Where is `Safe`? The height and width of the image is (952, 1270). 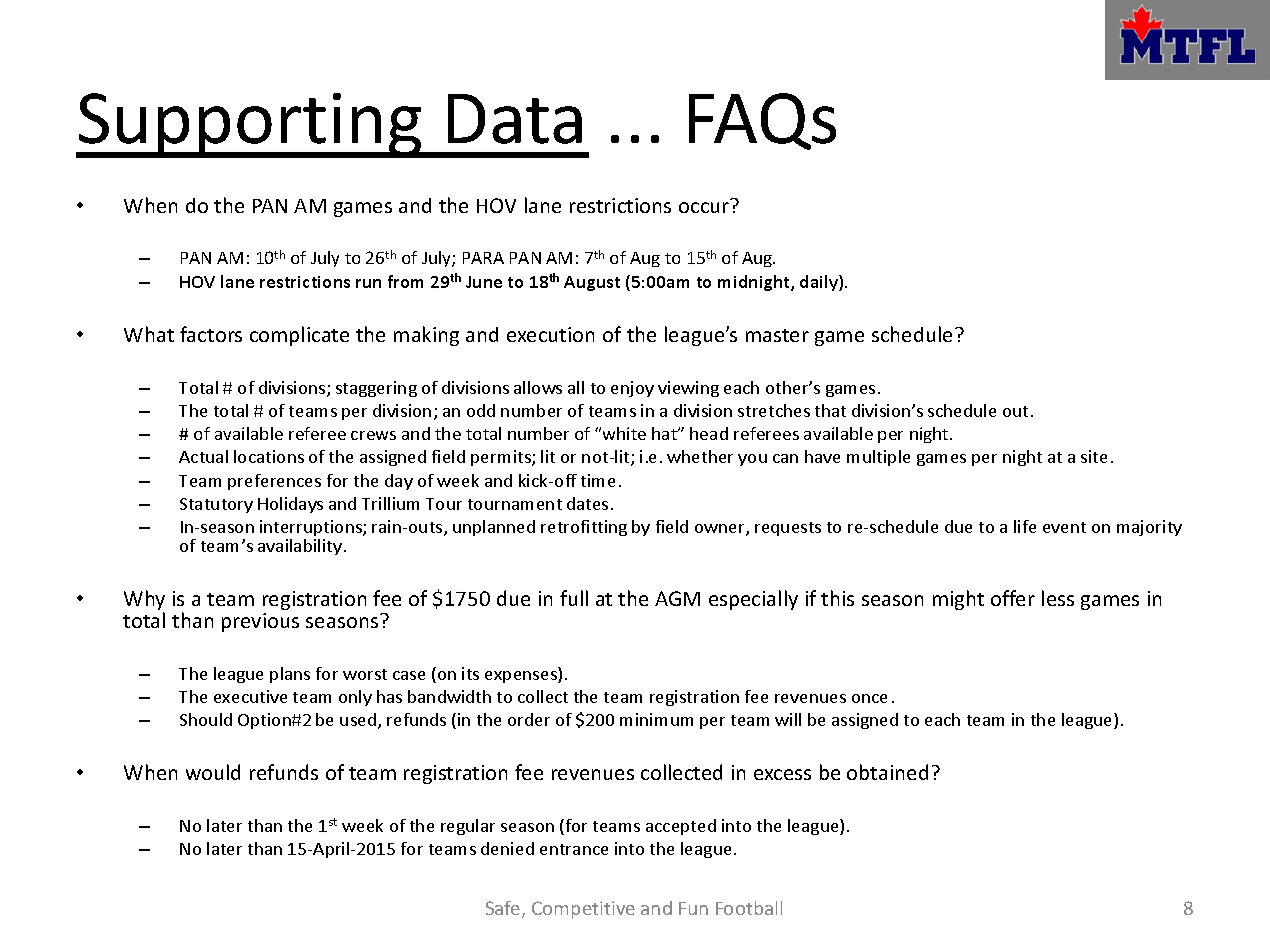 Safe is located at coordinates (504, 909).
